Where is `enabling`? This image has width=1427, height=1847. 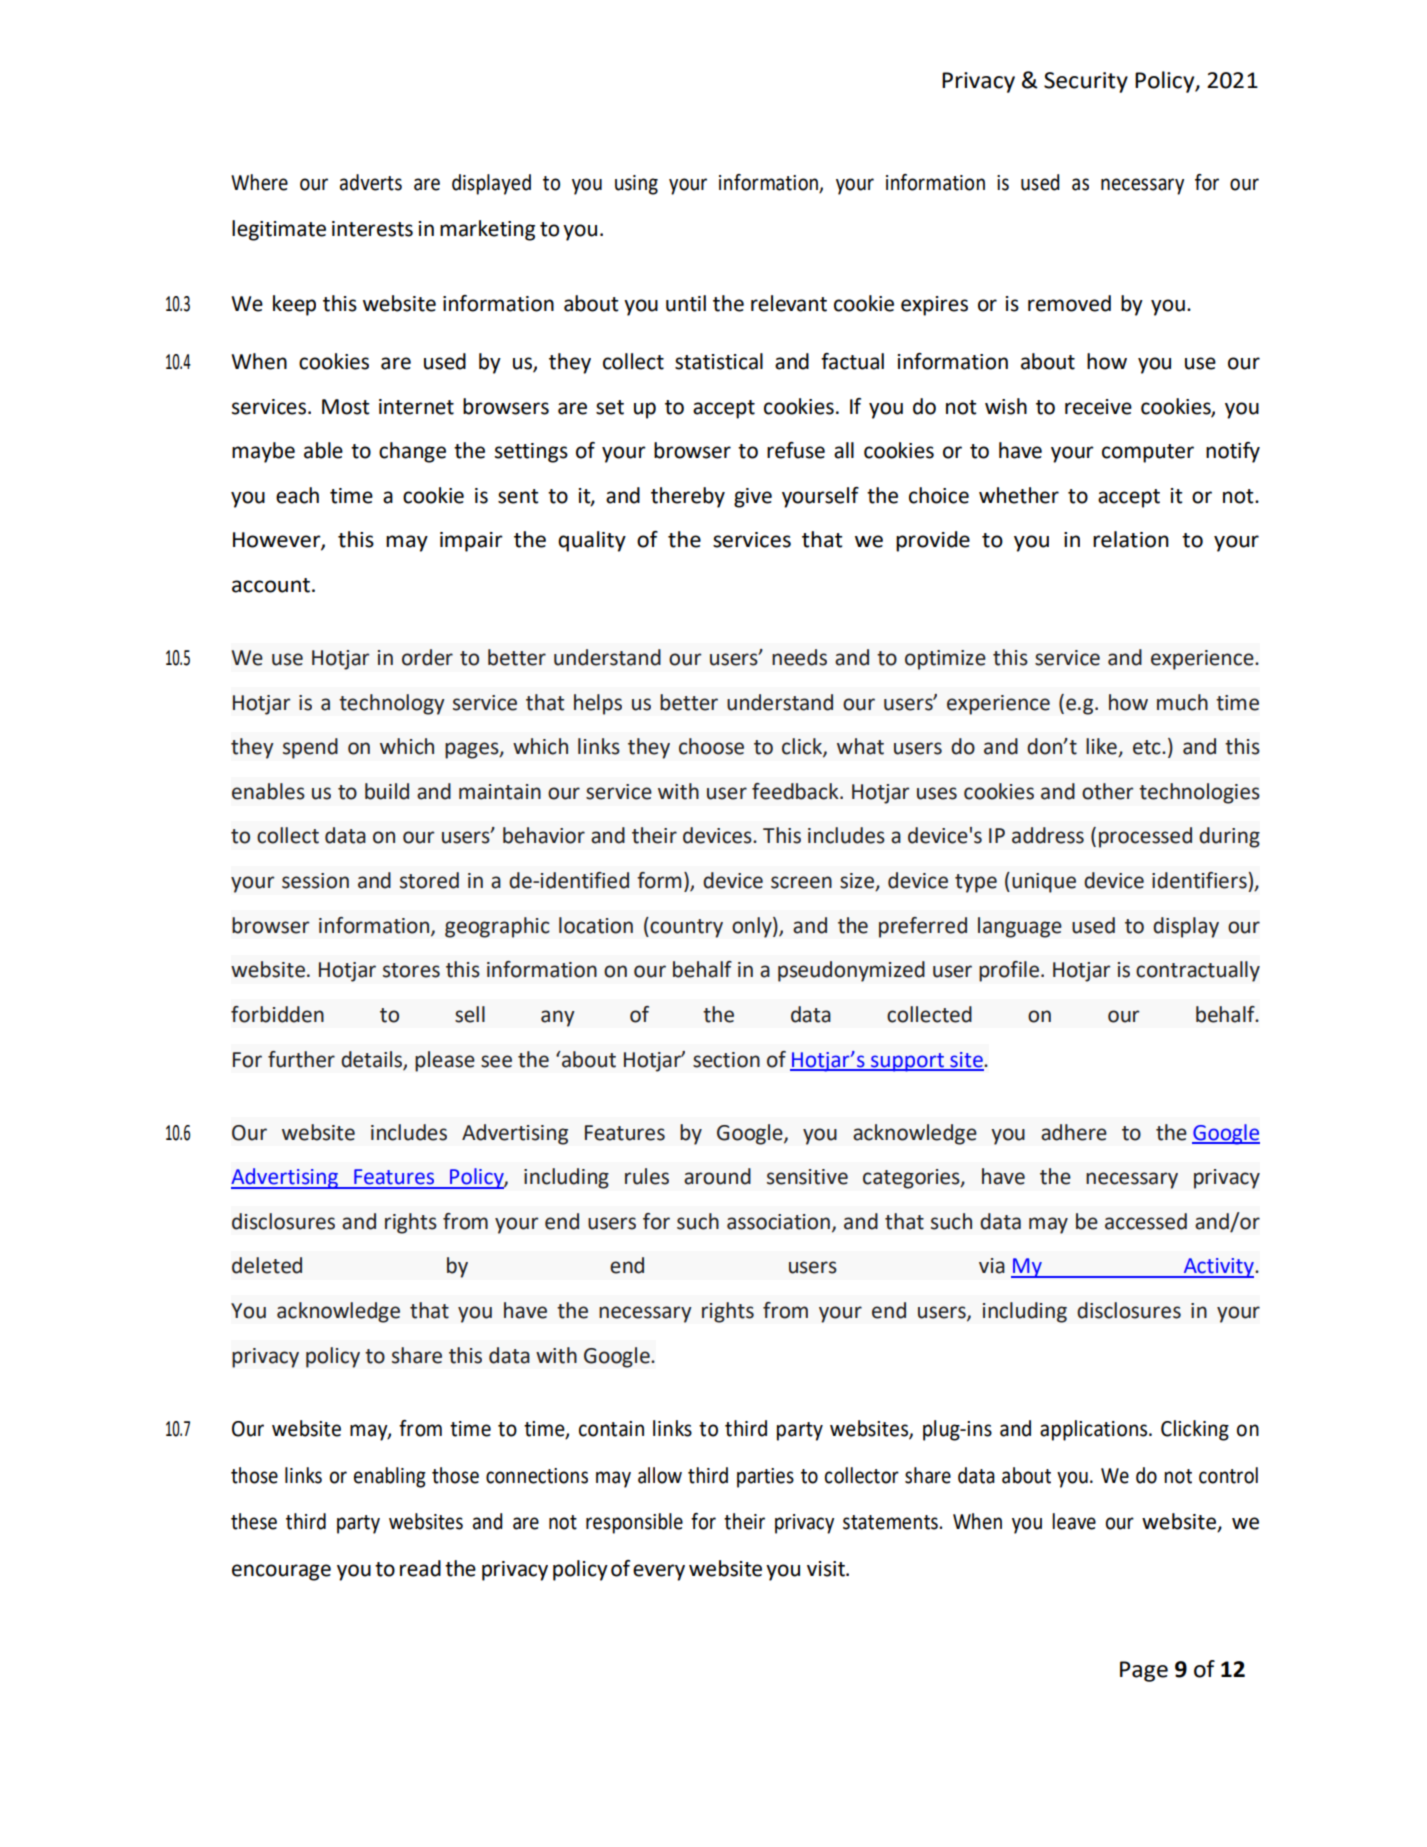
enabling is located at coordinates (390, 1477).
